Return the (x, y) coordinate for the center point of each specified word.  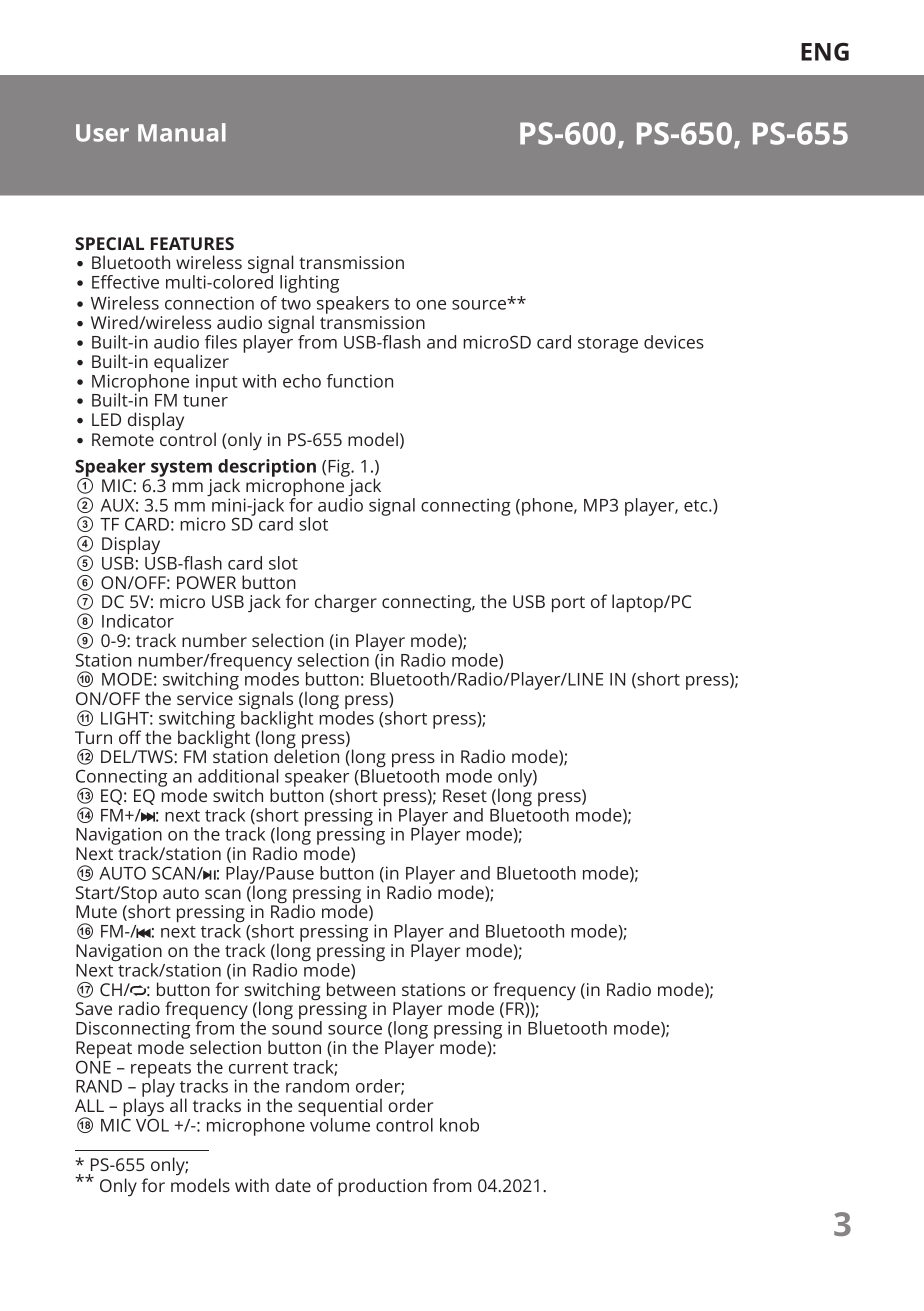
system (181, 469)
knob (459, 1125)
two (296, 304)
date (293, 1185)
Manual (182, 132)
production (382, 1187)
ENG (825, 52)
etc (697, 506)
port (568, 604)
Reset (465, 795)
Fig (340, 468)
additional (238, 776)
